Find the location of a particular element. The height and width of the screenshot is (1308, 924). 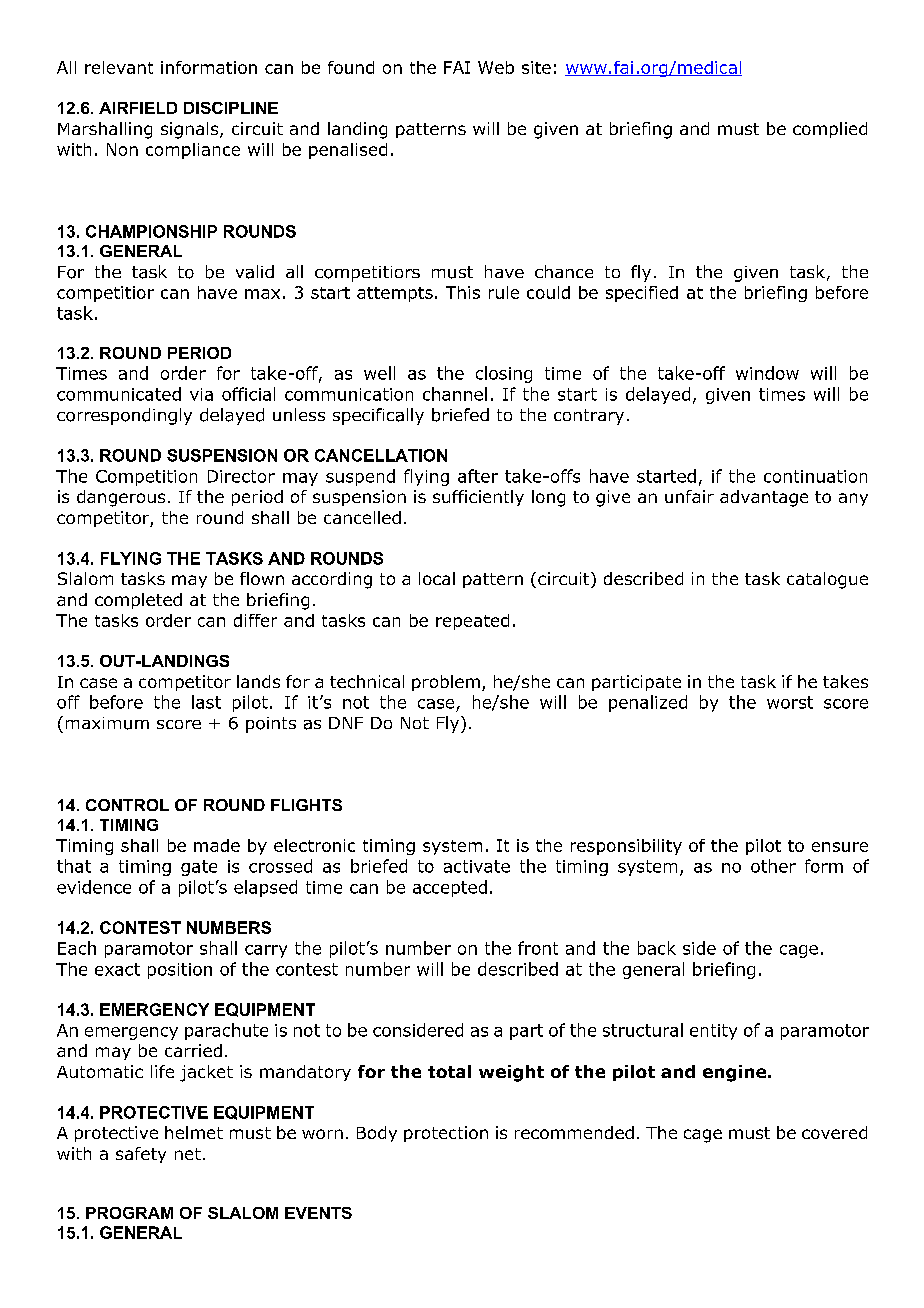

repeated is located at coordinates (472, 622).
